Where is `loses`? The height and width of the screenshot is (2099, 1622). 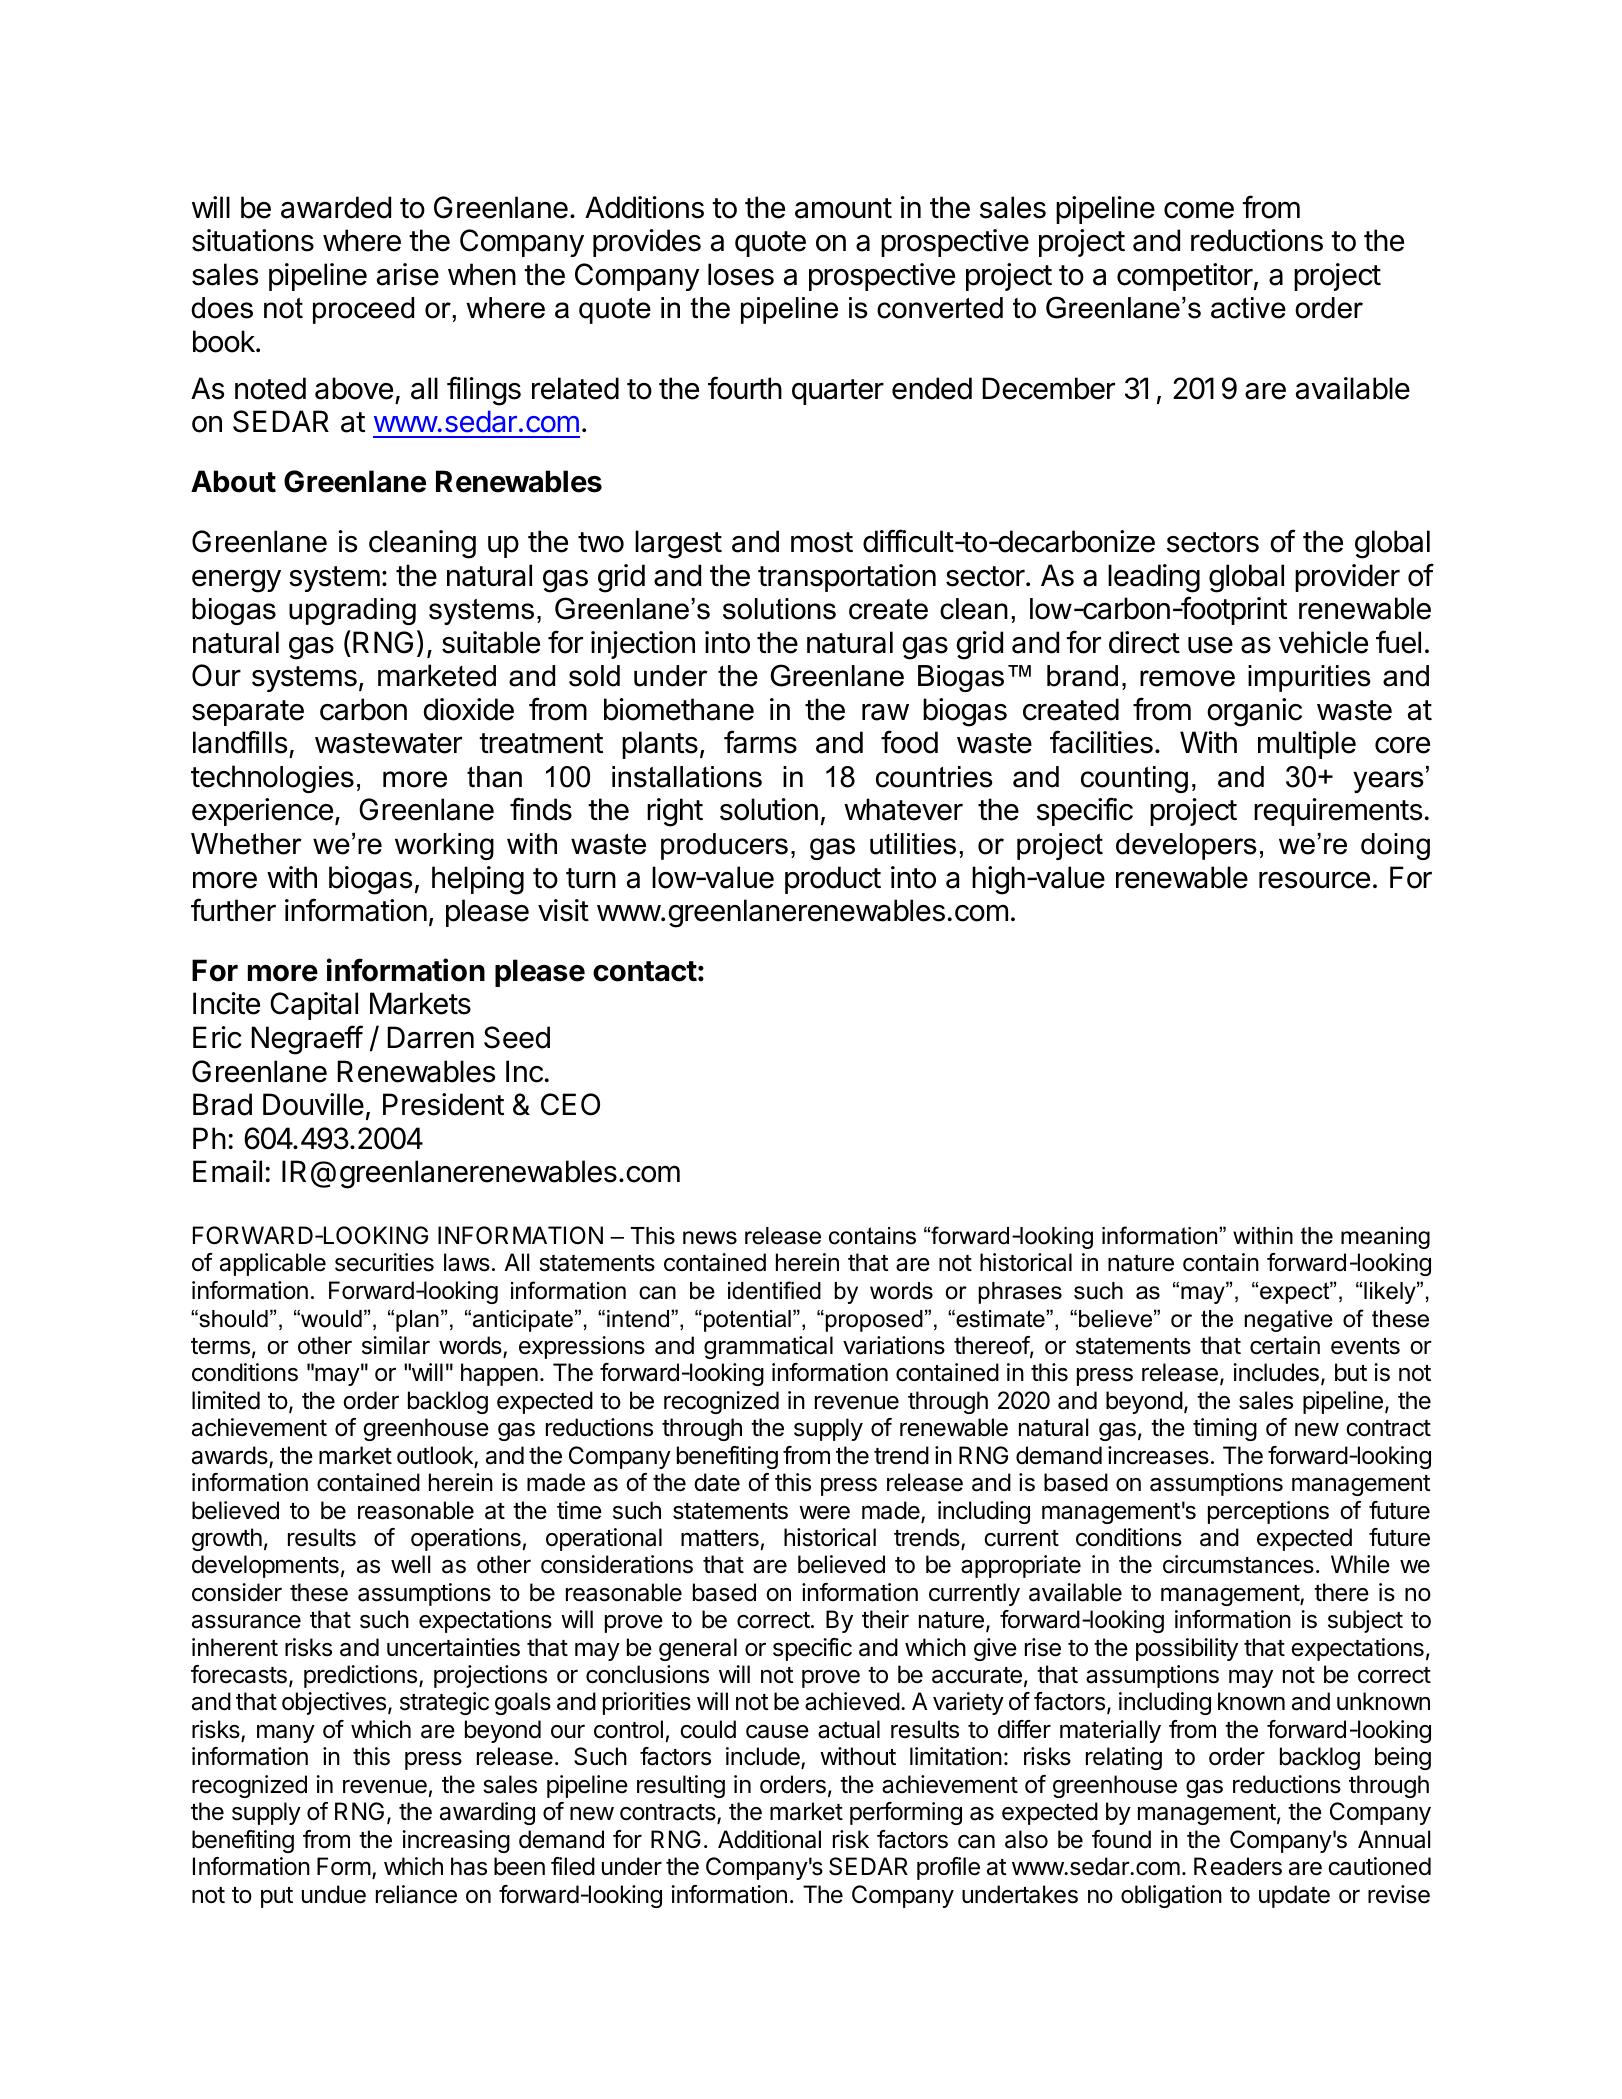
loses is located at coordinates (741, 274).
